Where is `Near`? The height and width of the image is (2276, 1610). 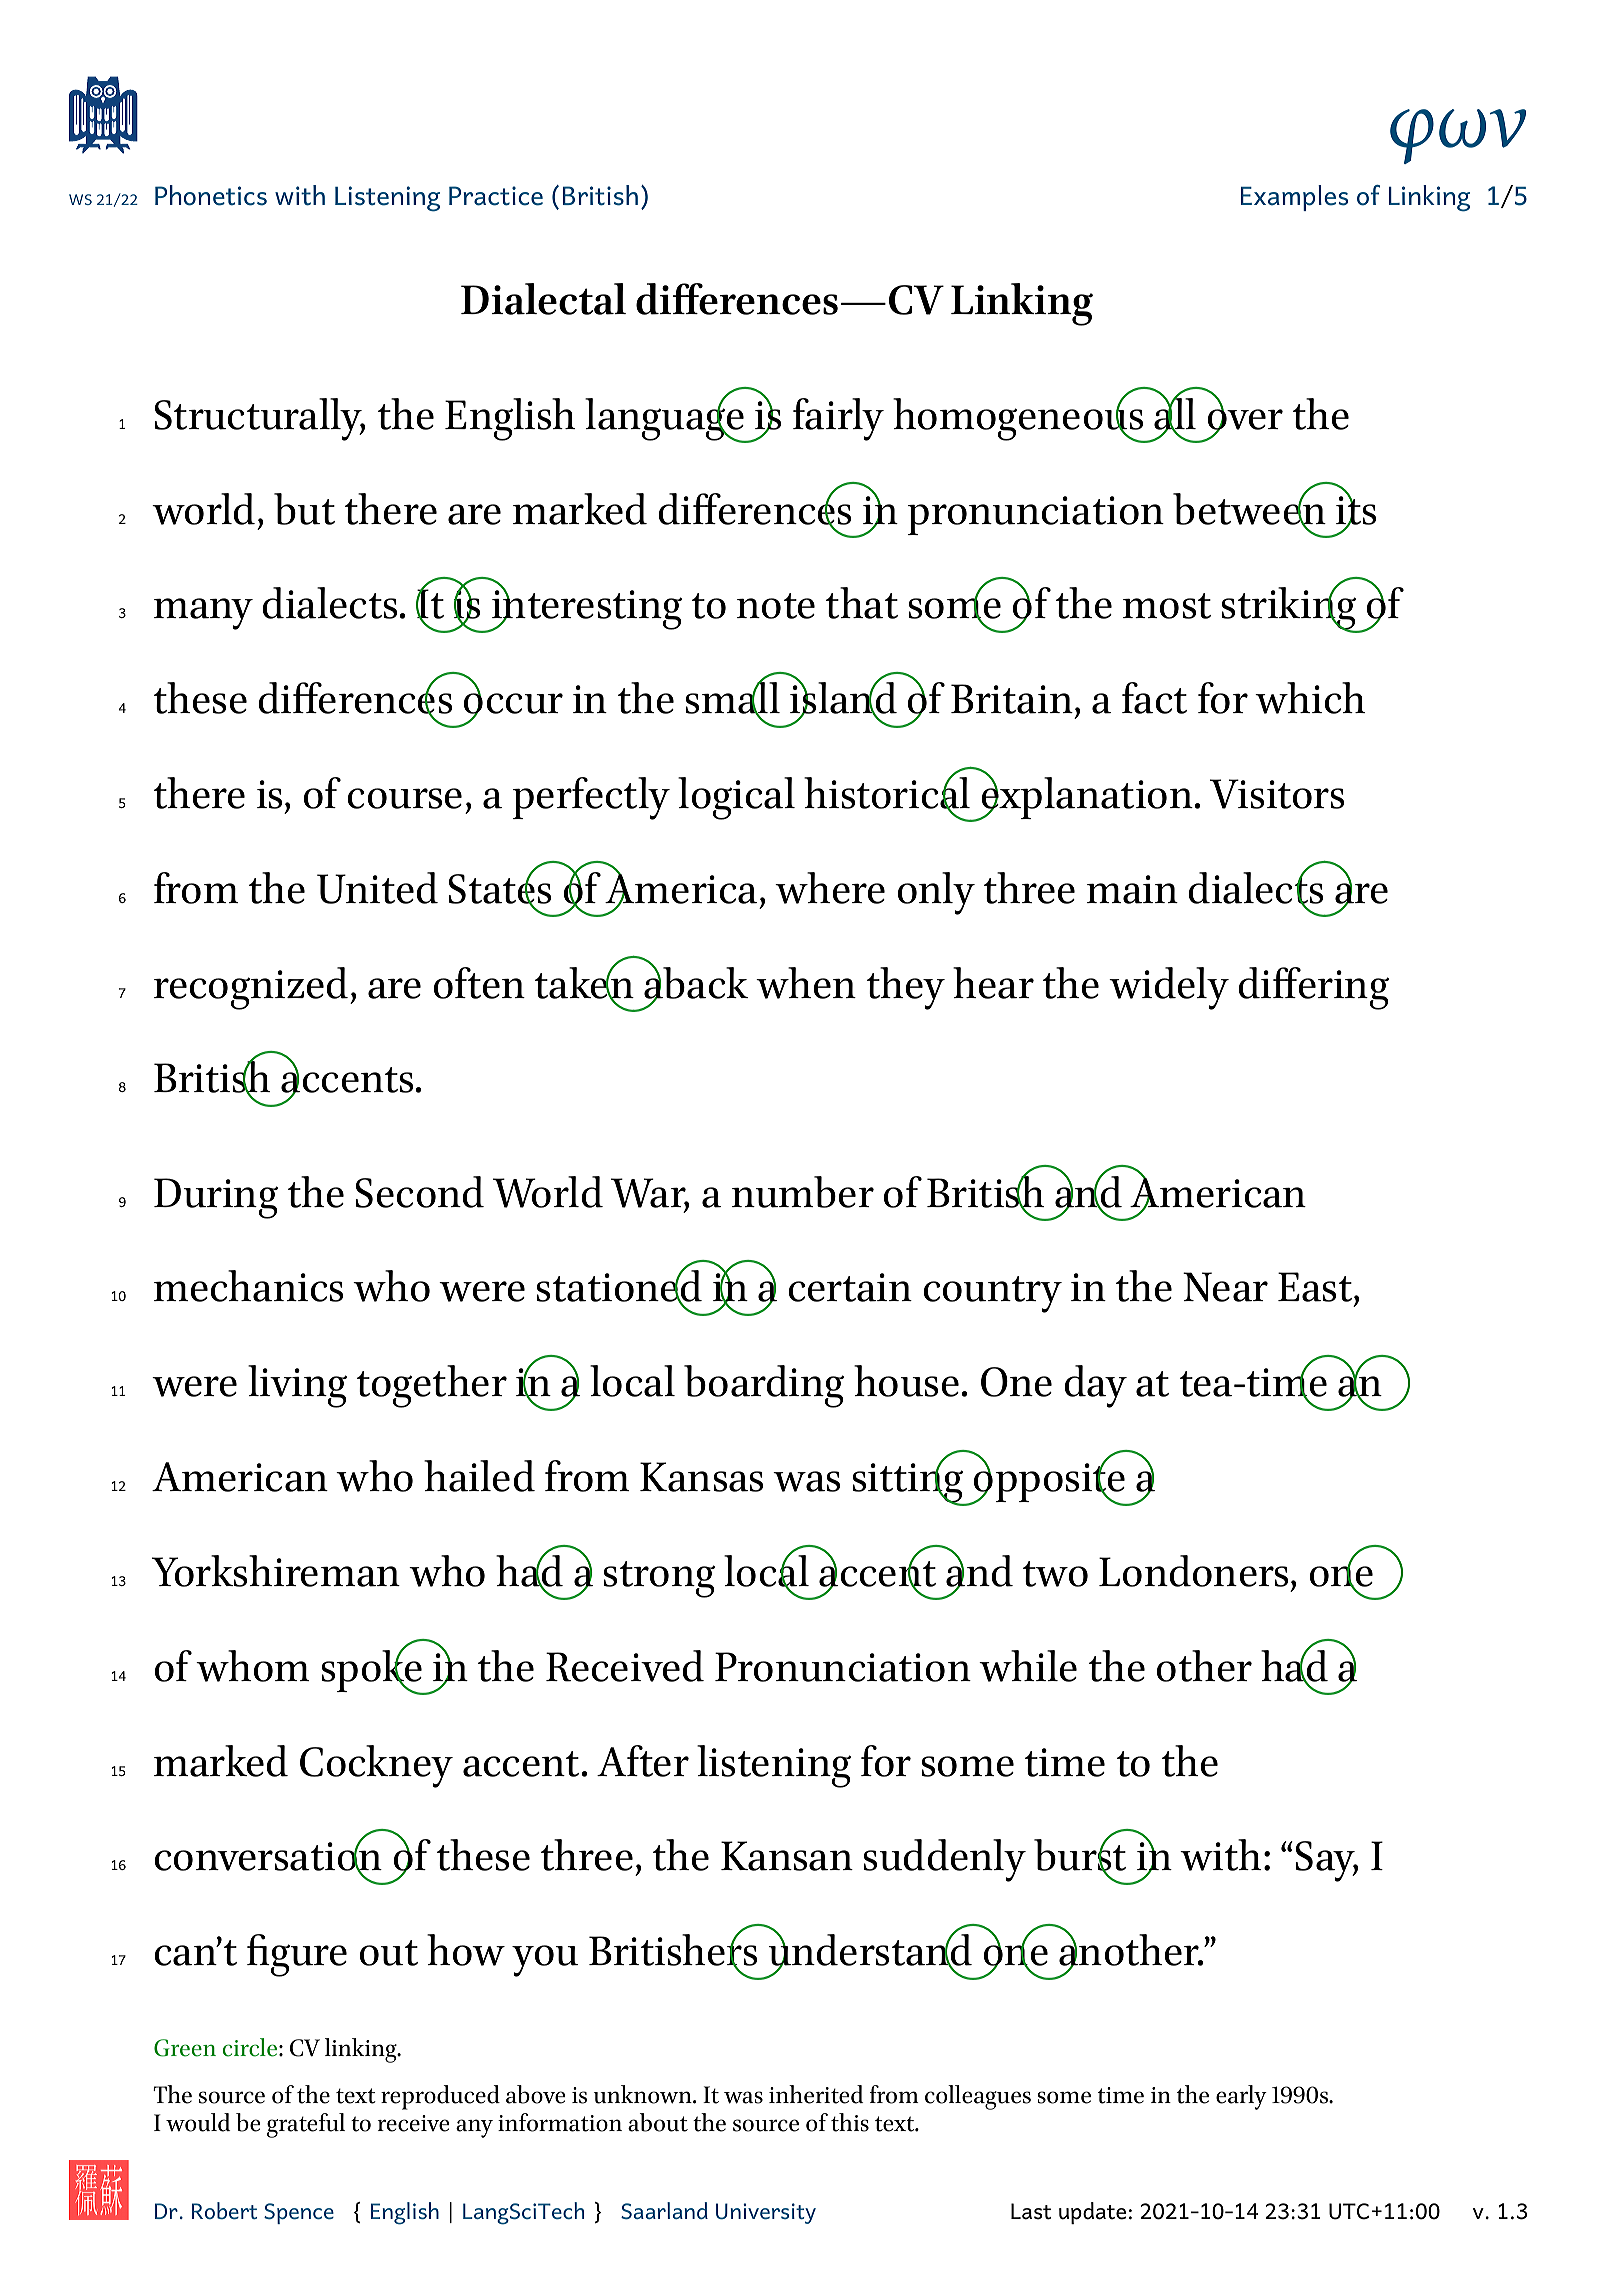 Near is located at coordinates (1225, 1287).
